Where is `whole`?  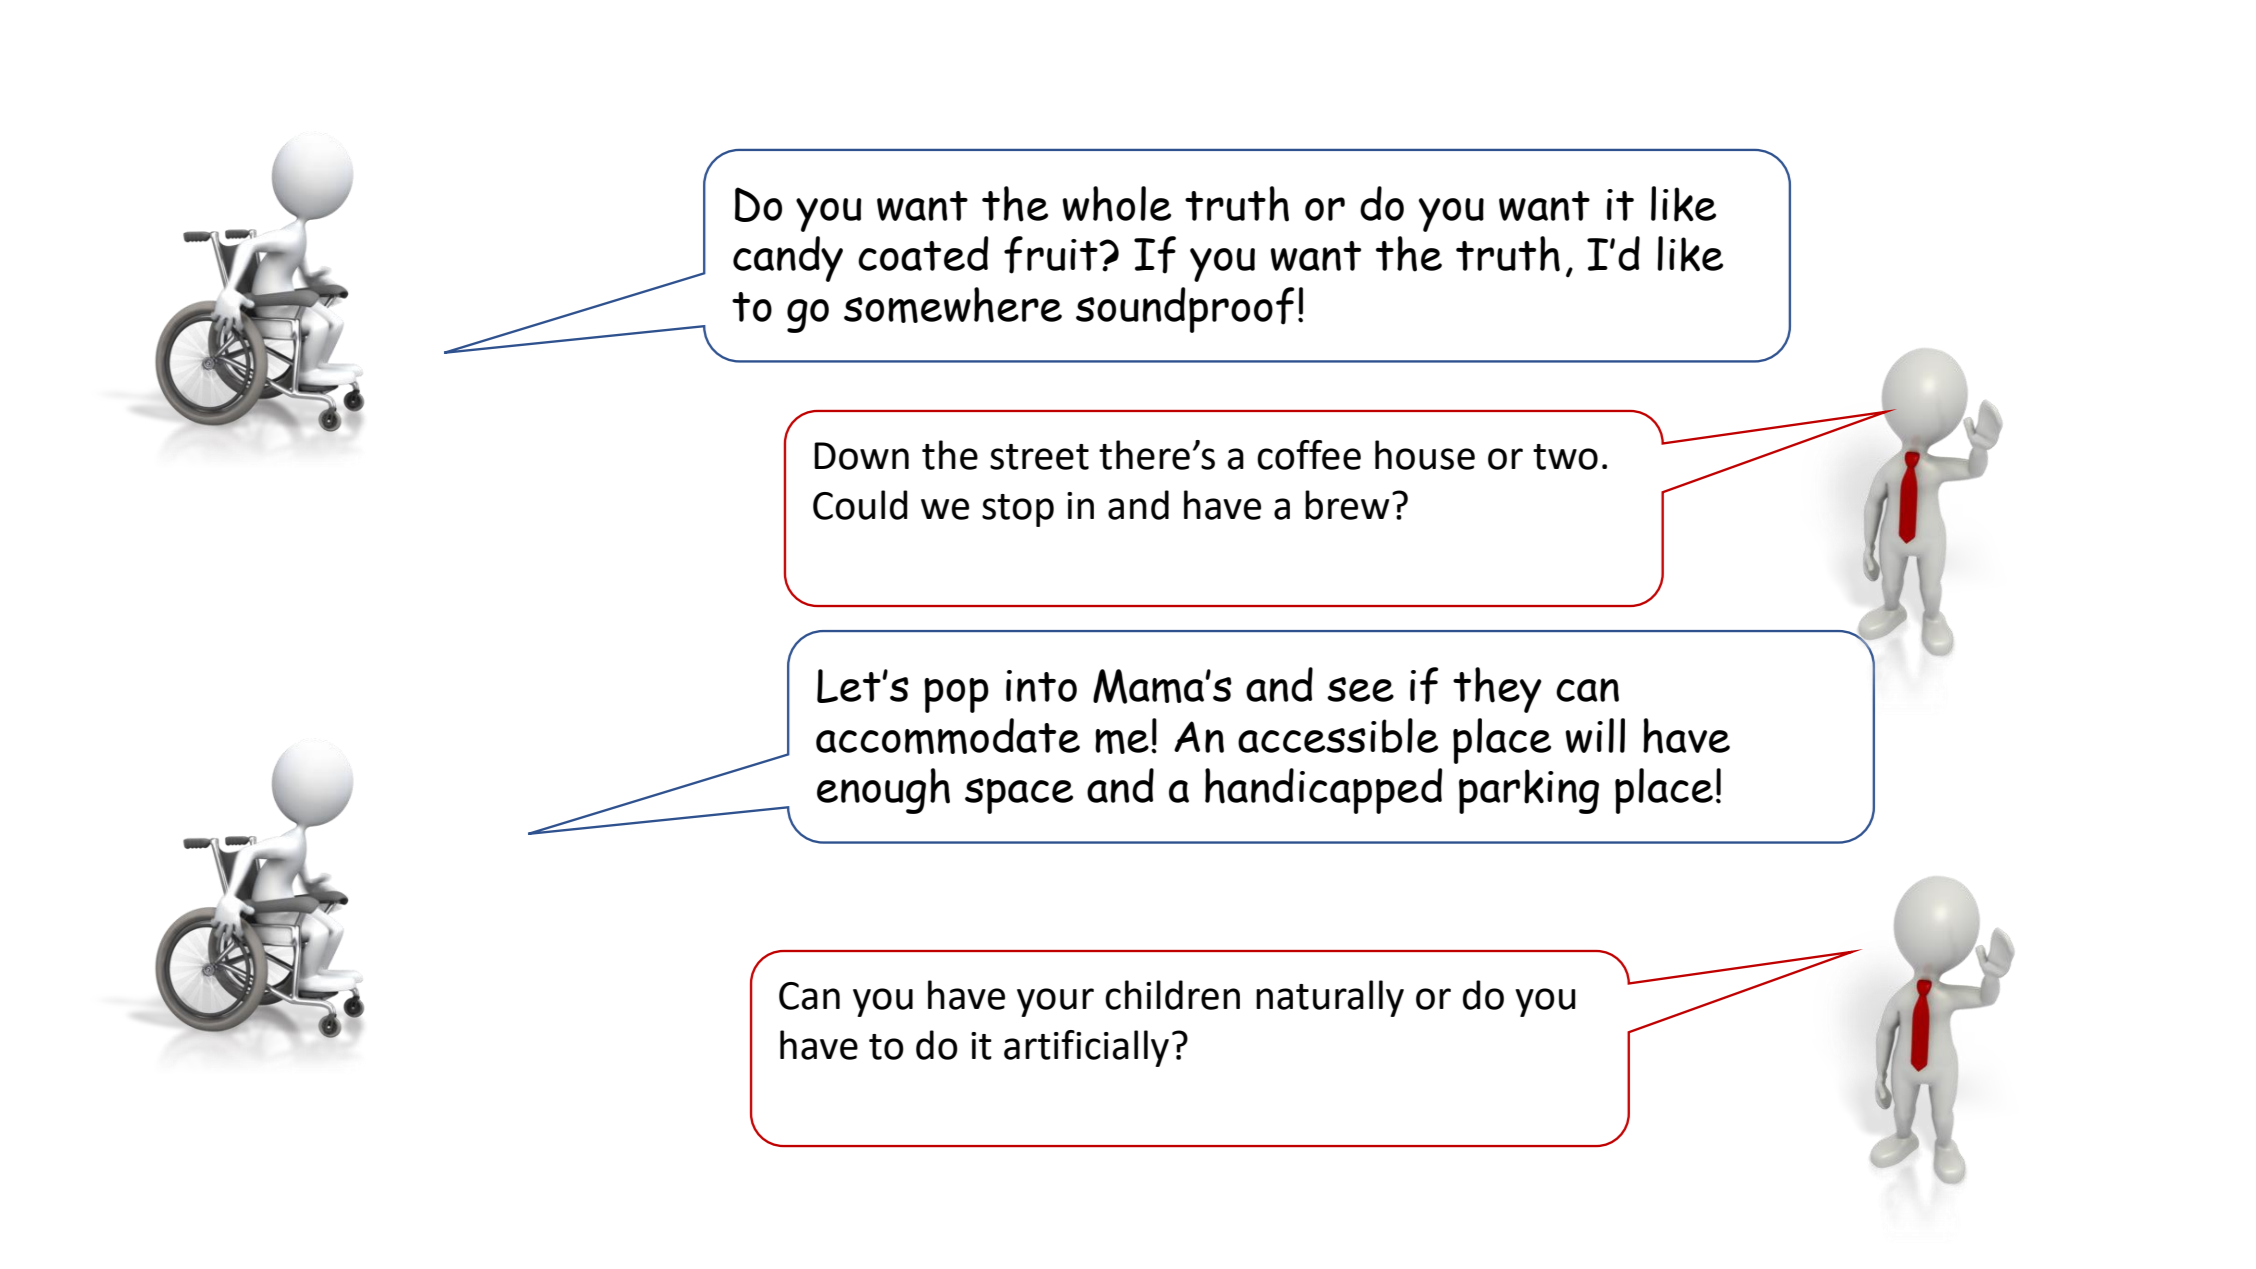 whole is located at coordinates (1116, 204).
